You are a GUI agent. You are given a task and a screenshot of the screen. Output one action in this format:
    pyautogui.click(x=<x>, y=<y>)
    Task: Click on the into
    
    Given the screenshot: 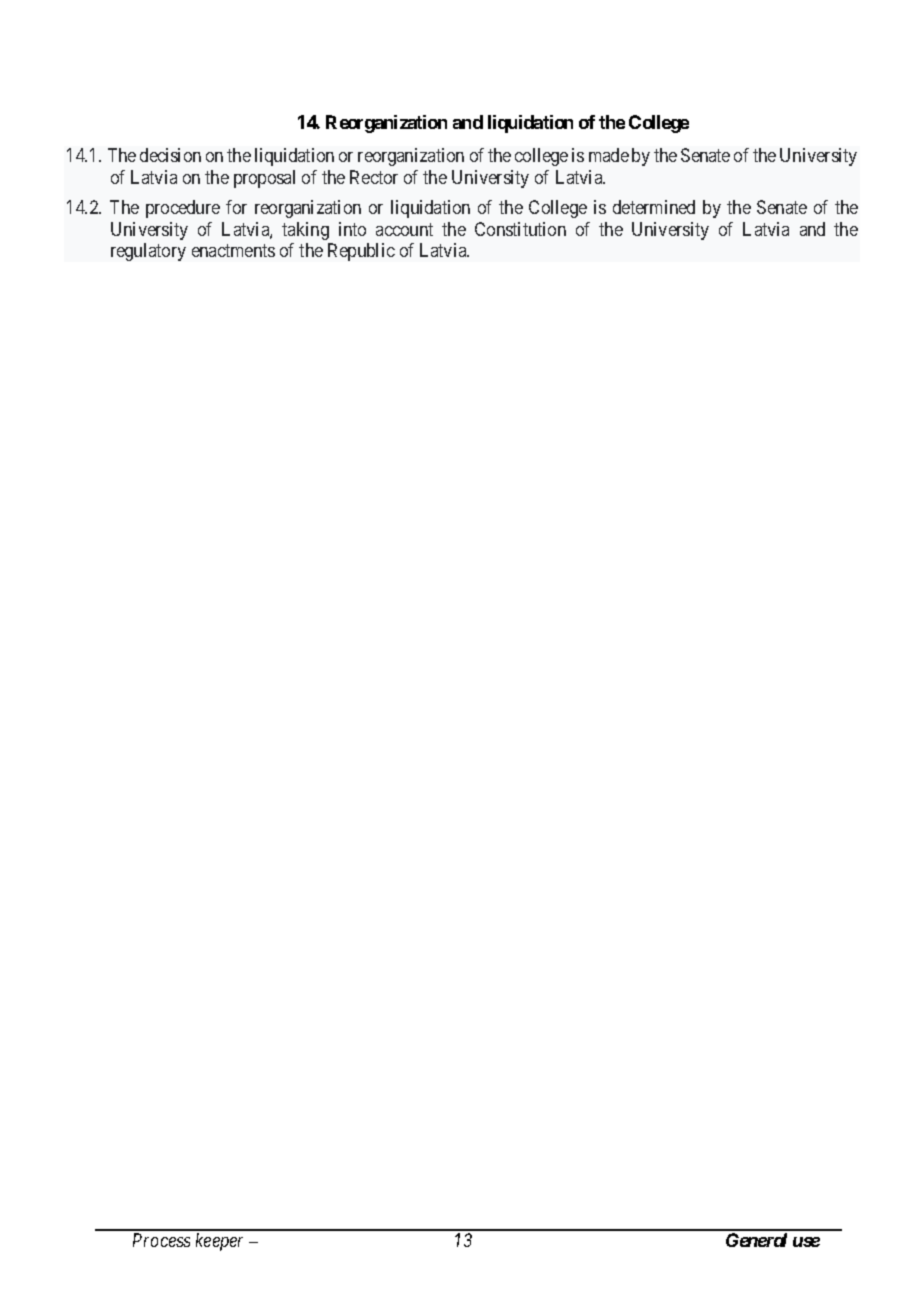 What is the action you would take?
    pyautogui.click(x=352, y=229)
